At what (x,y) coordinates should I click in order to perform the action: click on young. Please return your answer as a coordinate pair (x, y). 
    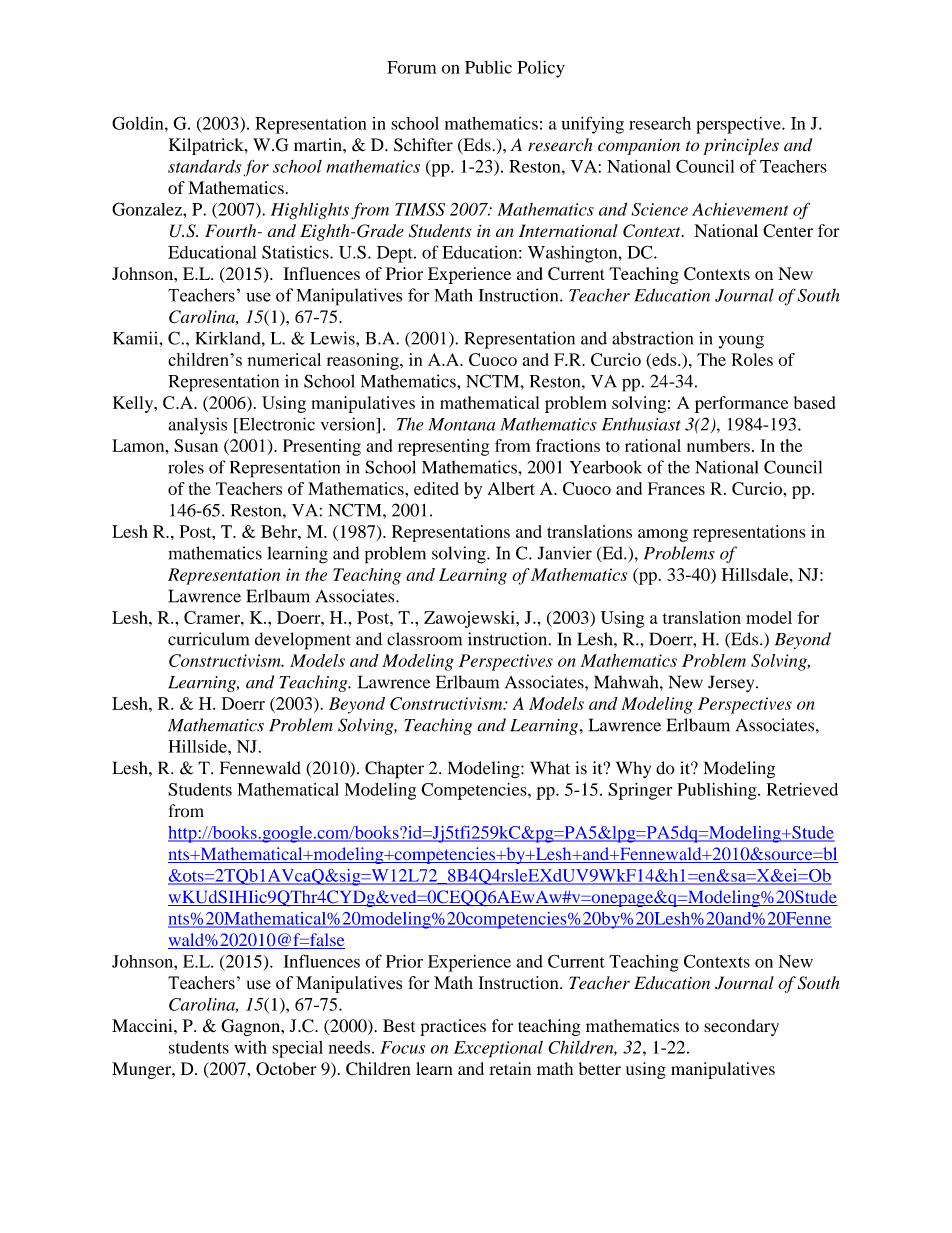
    Looking at the image, I should click on (741, 342).
